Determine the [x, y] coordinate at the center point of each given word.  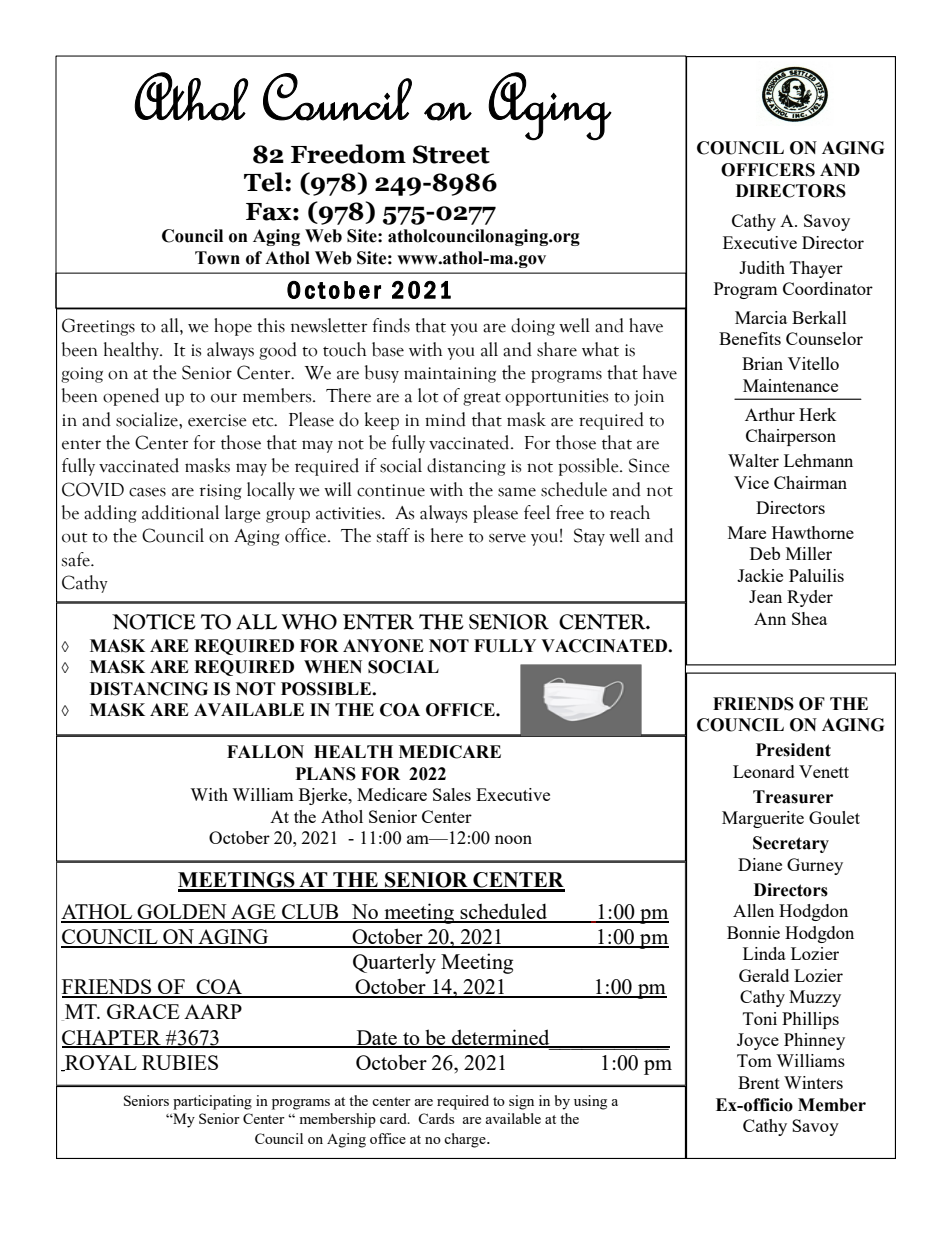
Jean [765, 596]
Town [217, 258]
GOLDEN [182, 913]
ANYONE [383, 646]
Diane [760, 864]
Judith [762, 267]
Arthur [770, 414]
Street [451, 154]
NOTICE [154, 622]
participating [212, 1102]
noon [513, 839]
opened [131, 397]
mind [445, 419]
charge [466, 1140]
